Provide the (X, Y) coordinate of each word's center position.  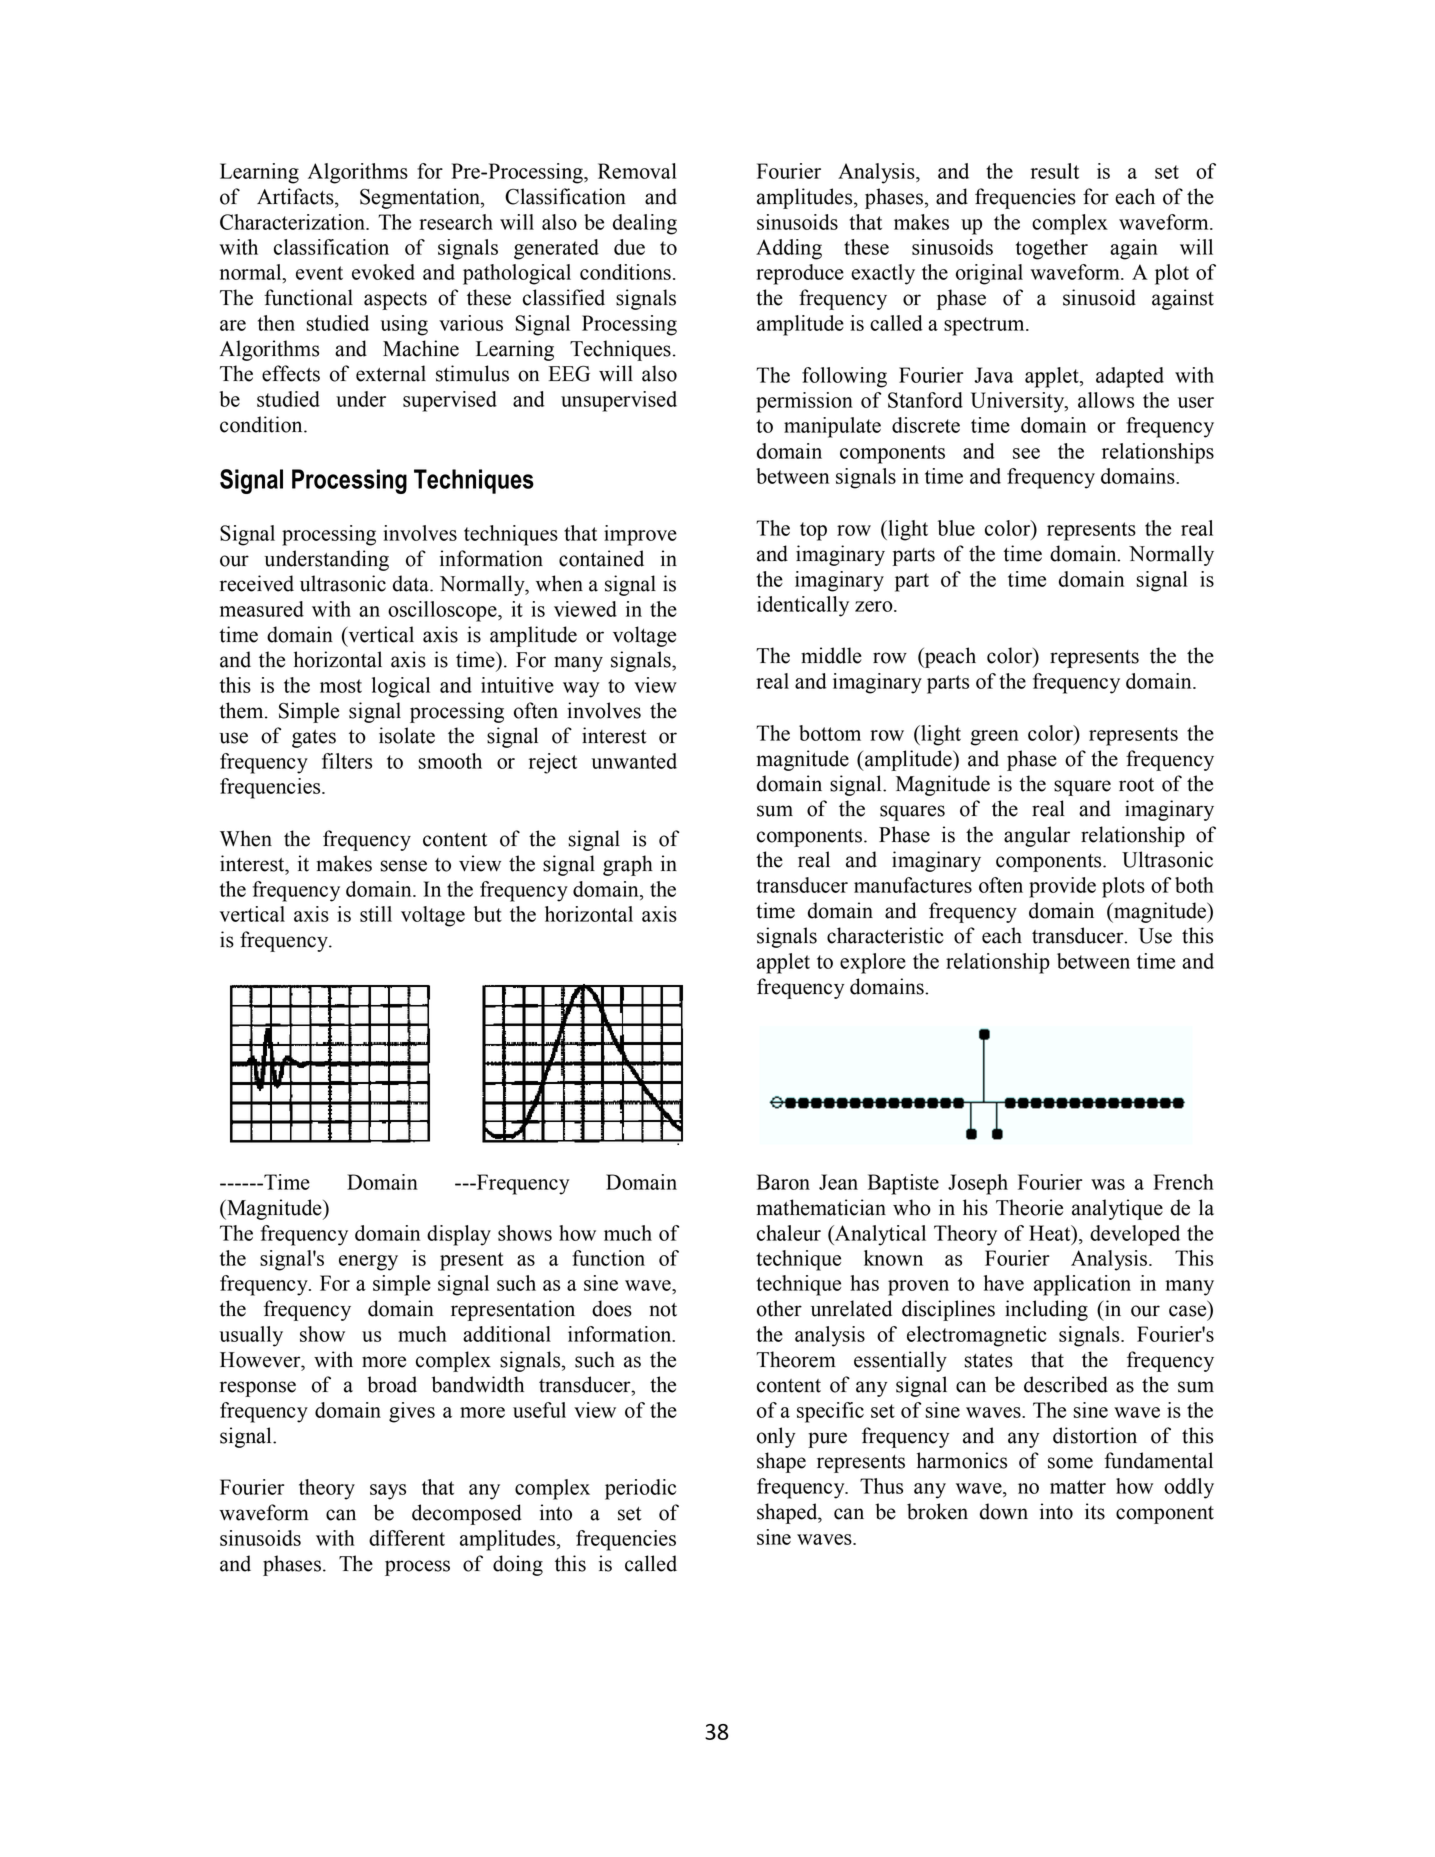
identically (803, 606)
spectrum (985, 326)
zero (875, 606)
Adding (789, 249)
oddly (1189, 1488)
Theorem (796, 1359)
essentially (900, 1361)
